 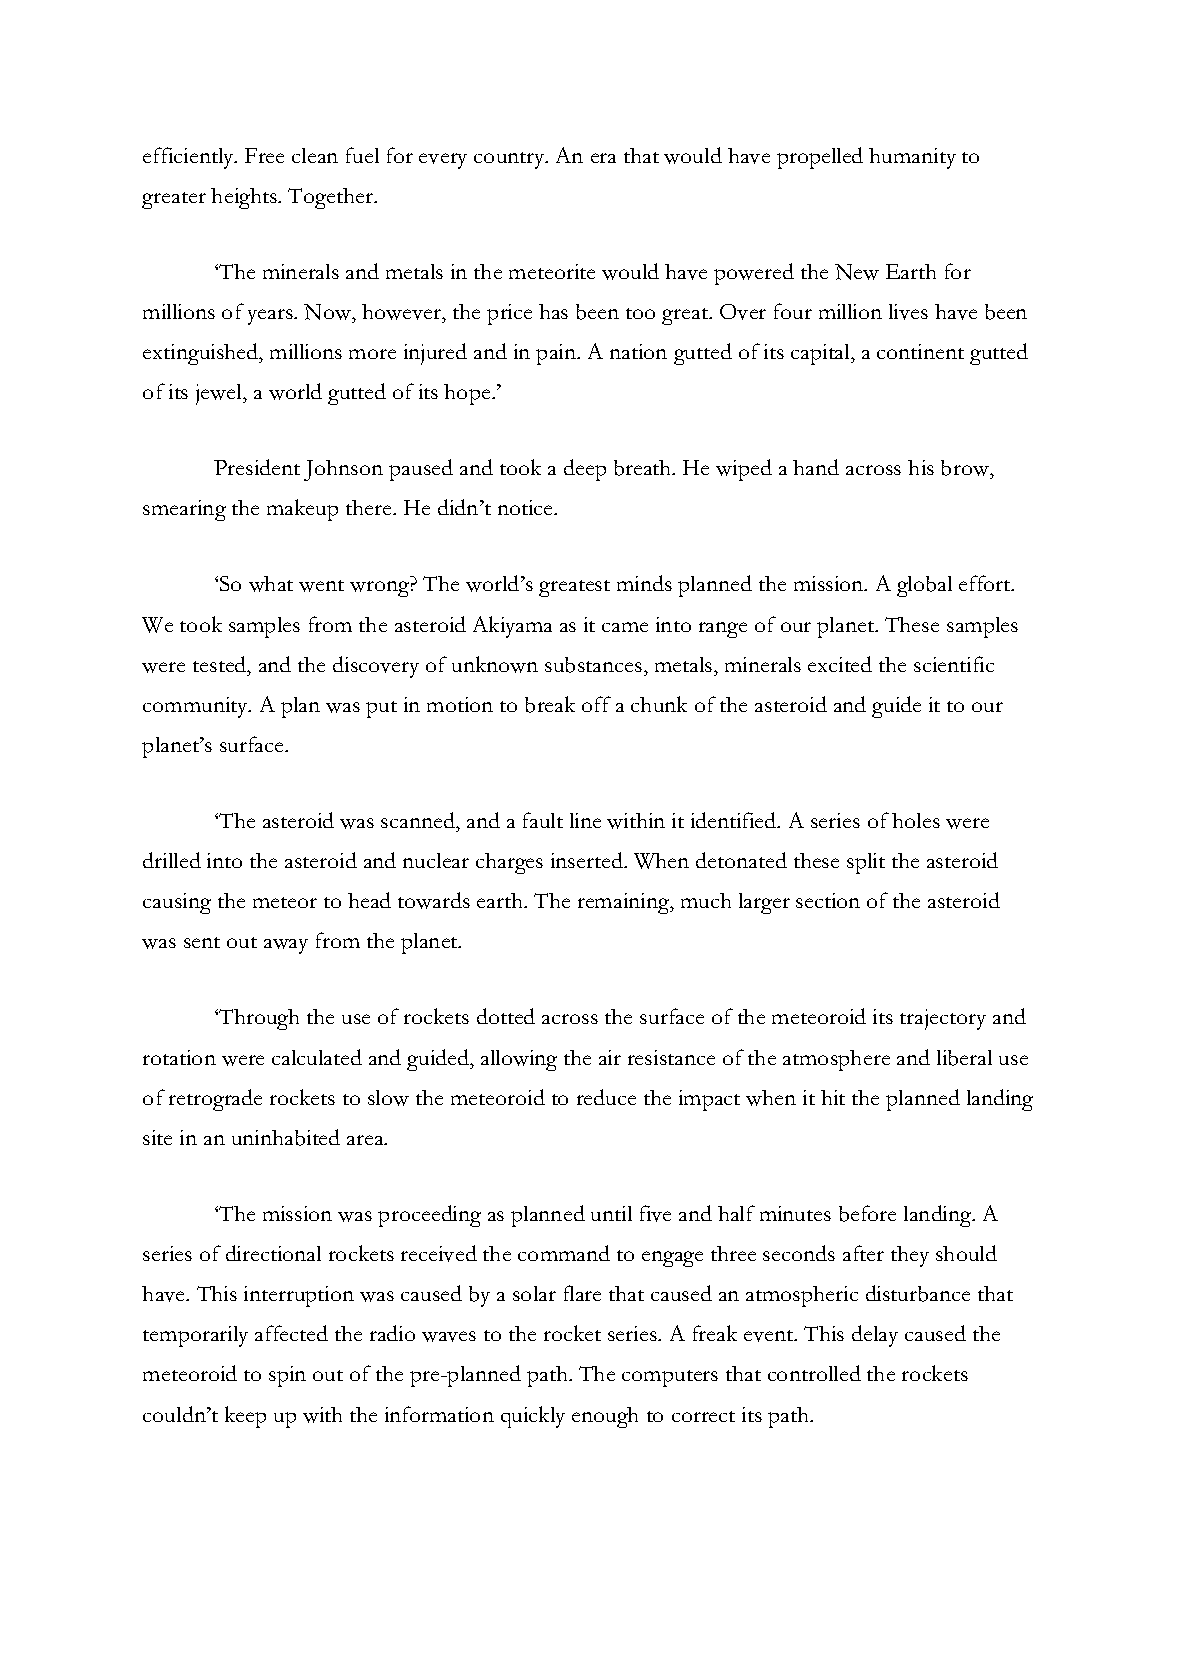 I want to click on delay, so click(x=875, y=1336).
